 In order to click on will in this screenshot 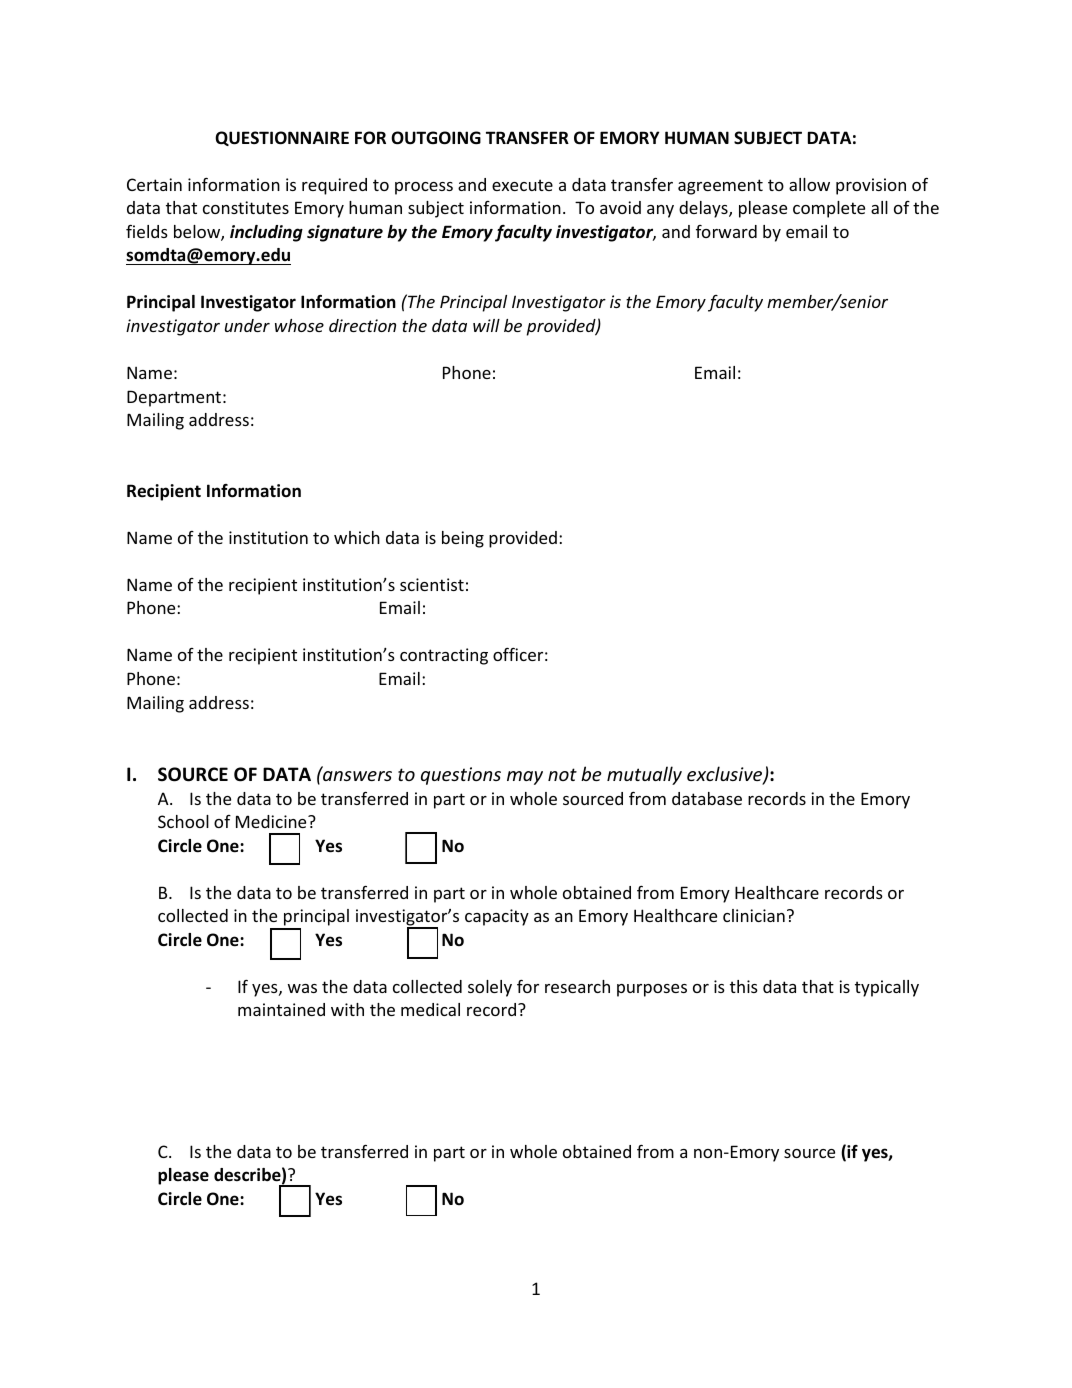, I will do `click(486, 325)`.
